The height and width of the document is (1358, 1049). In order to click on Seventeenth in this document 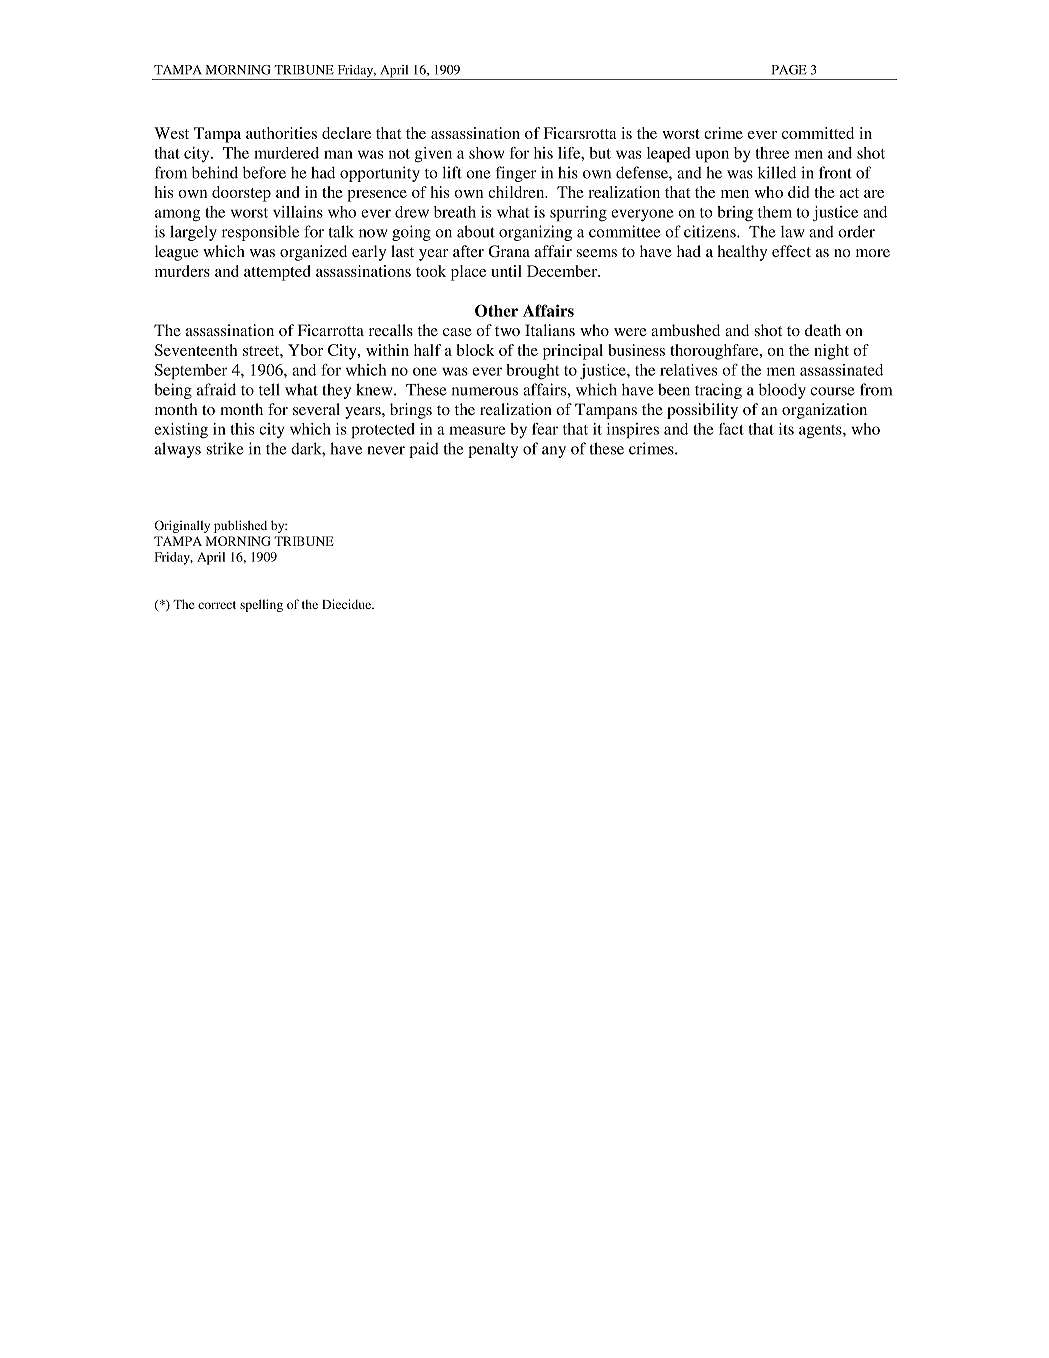, I will do `click(196, 350)`.
